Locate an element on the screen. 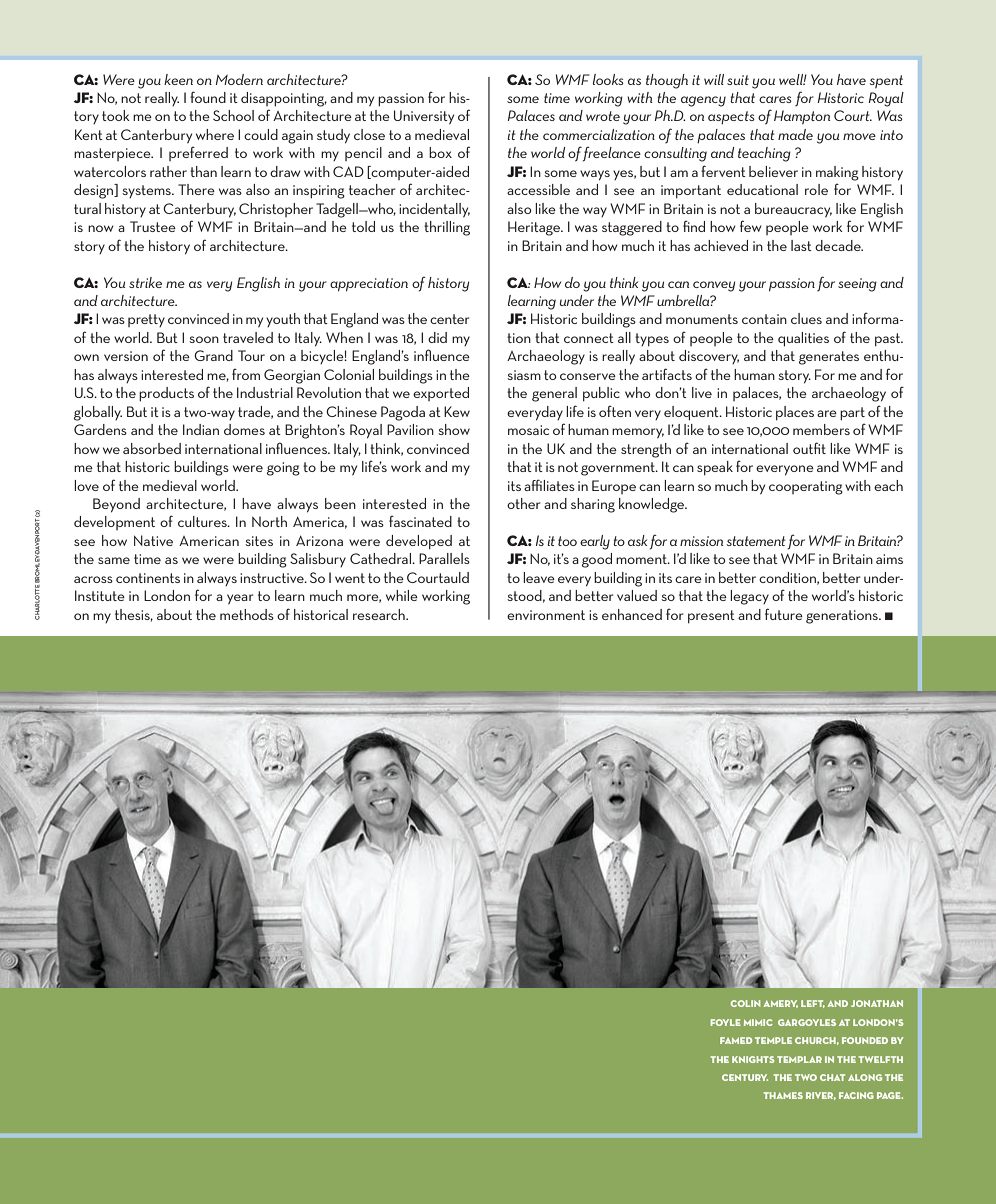 The width and height of the screenshot is (996, 1204). environment is located at coordinates (546, 615).
